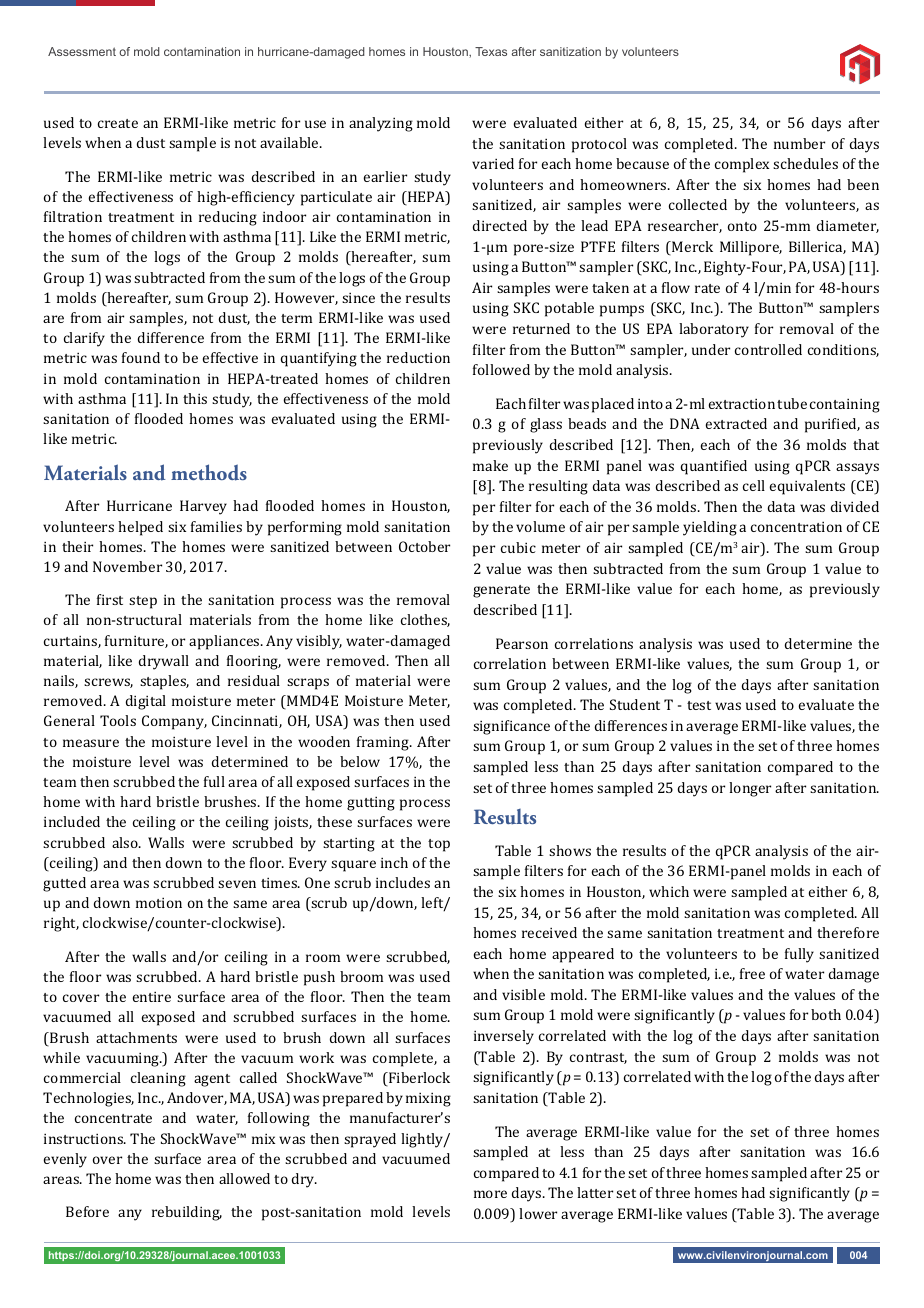 The image size is (924, 1308). What do you see at coordinates (699, 705) in the screenshot?
I see `test` at bounding box center [699, 705].
